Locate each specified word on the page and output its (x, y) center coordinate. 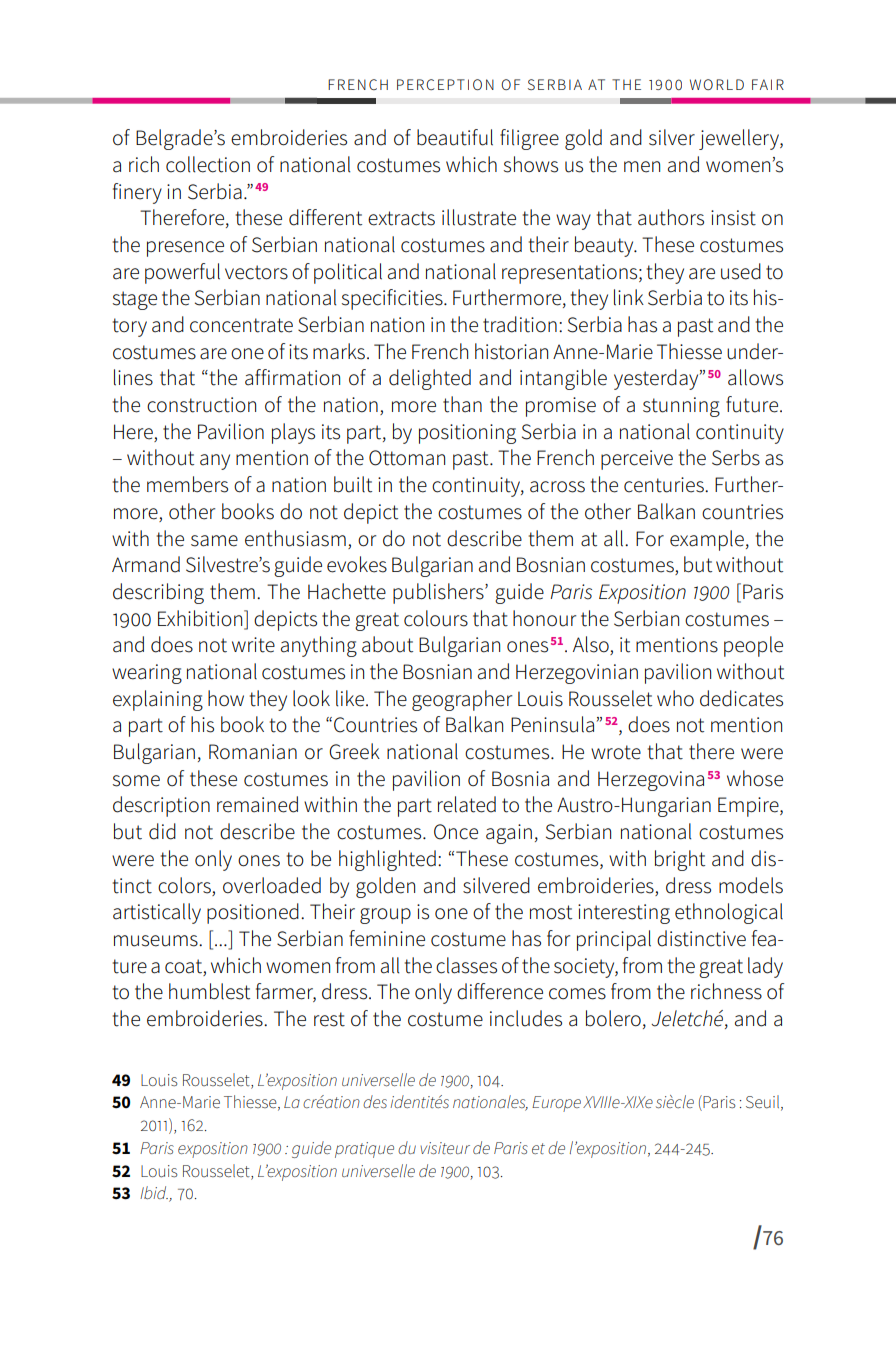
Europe (556, 1104)
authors (671, 217)
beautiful (455, 137)
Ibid (154, 1192)
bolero (613, 1018)
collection (208, 164)
